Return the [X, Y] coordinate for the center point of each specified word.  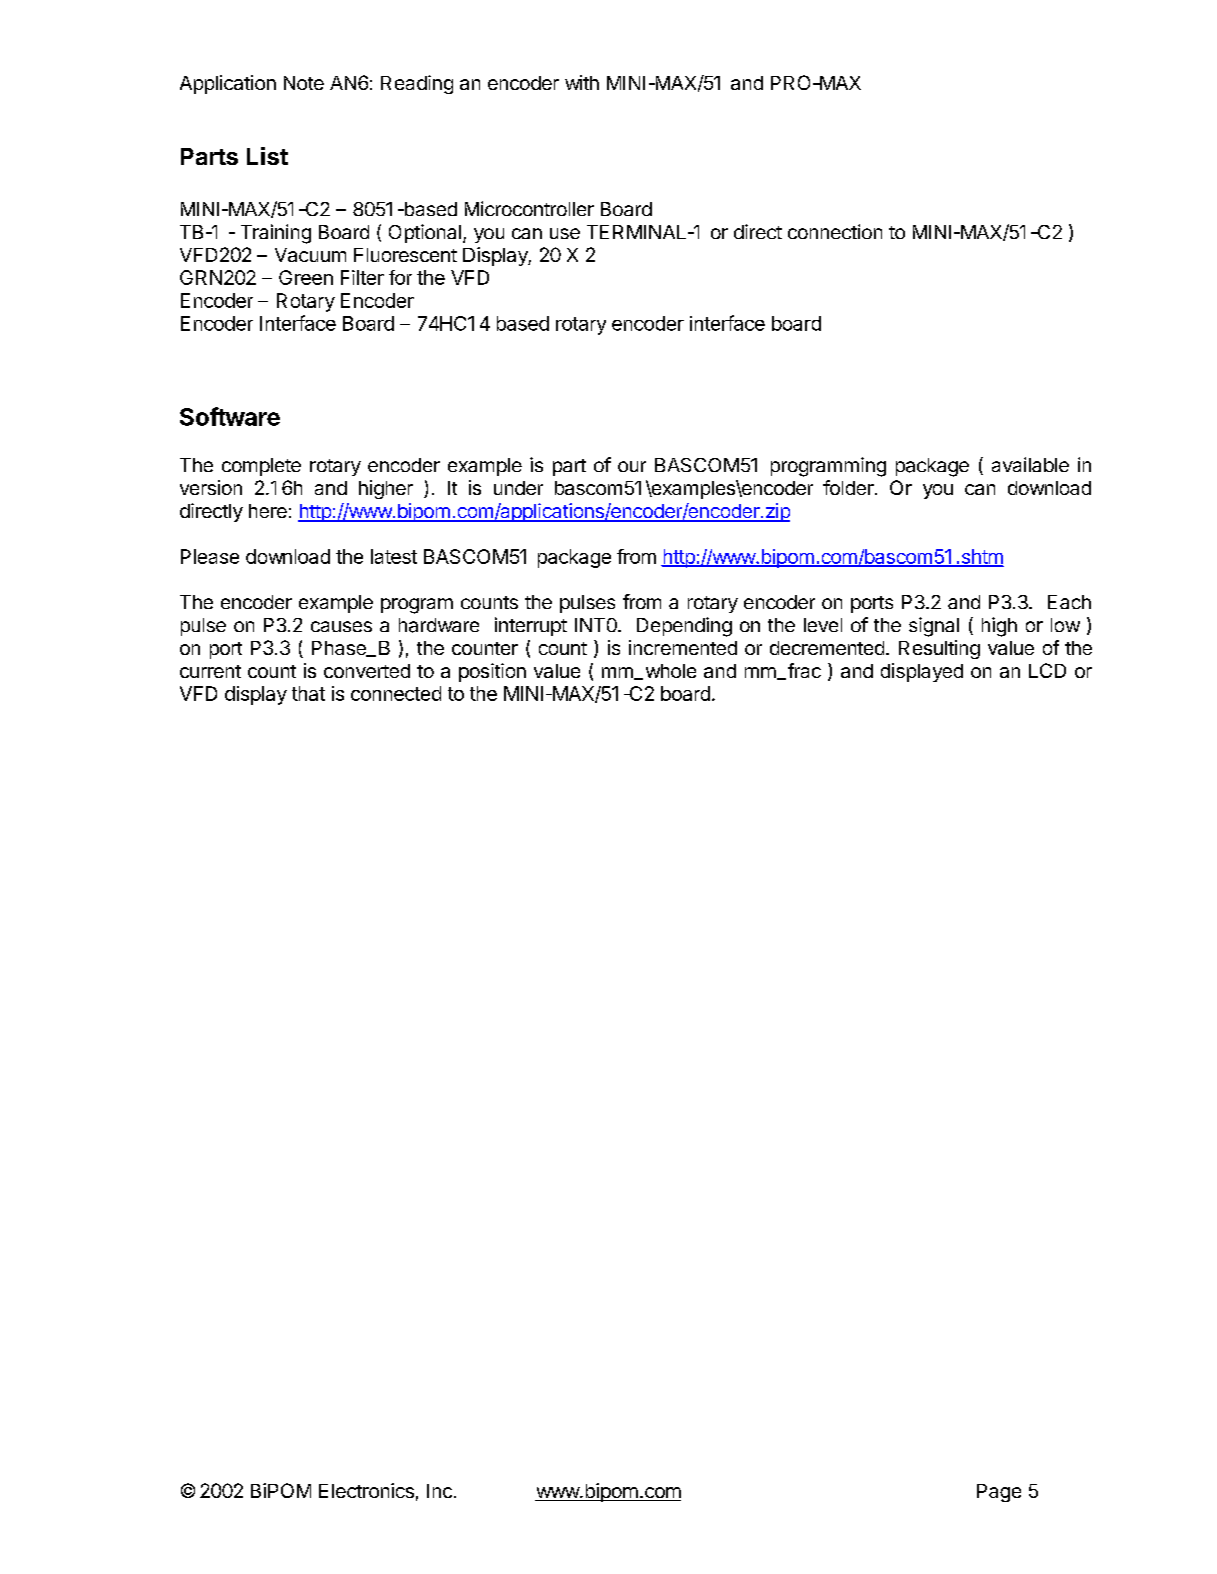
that [308, 693]
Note [304, 83]
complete [261, 467]
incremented [683, 647]
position [492, 672]
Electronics [366, 1490]
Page [999, 1493]
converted [367, 671]
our [632, 466]
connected [396, 693]
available [1030, 464]
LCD [1047, 670]
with [582, 82]
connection [835, 231]
